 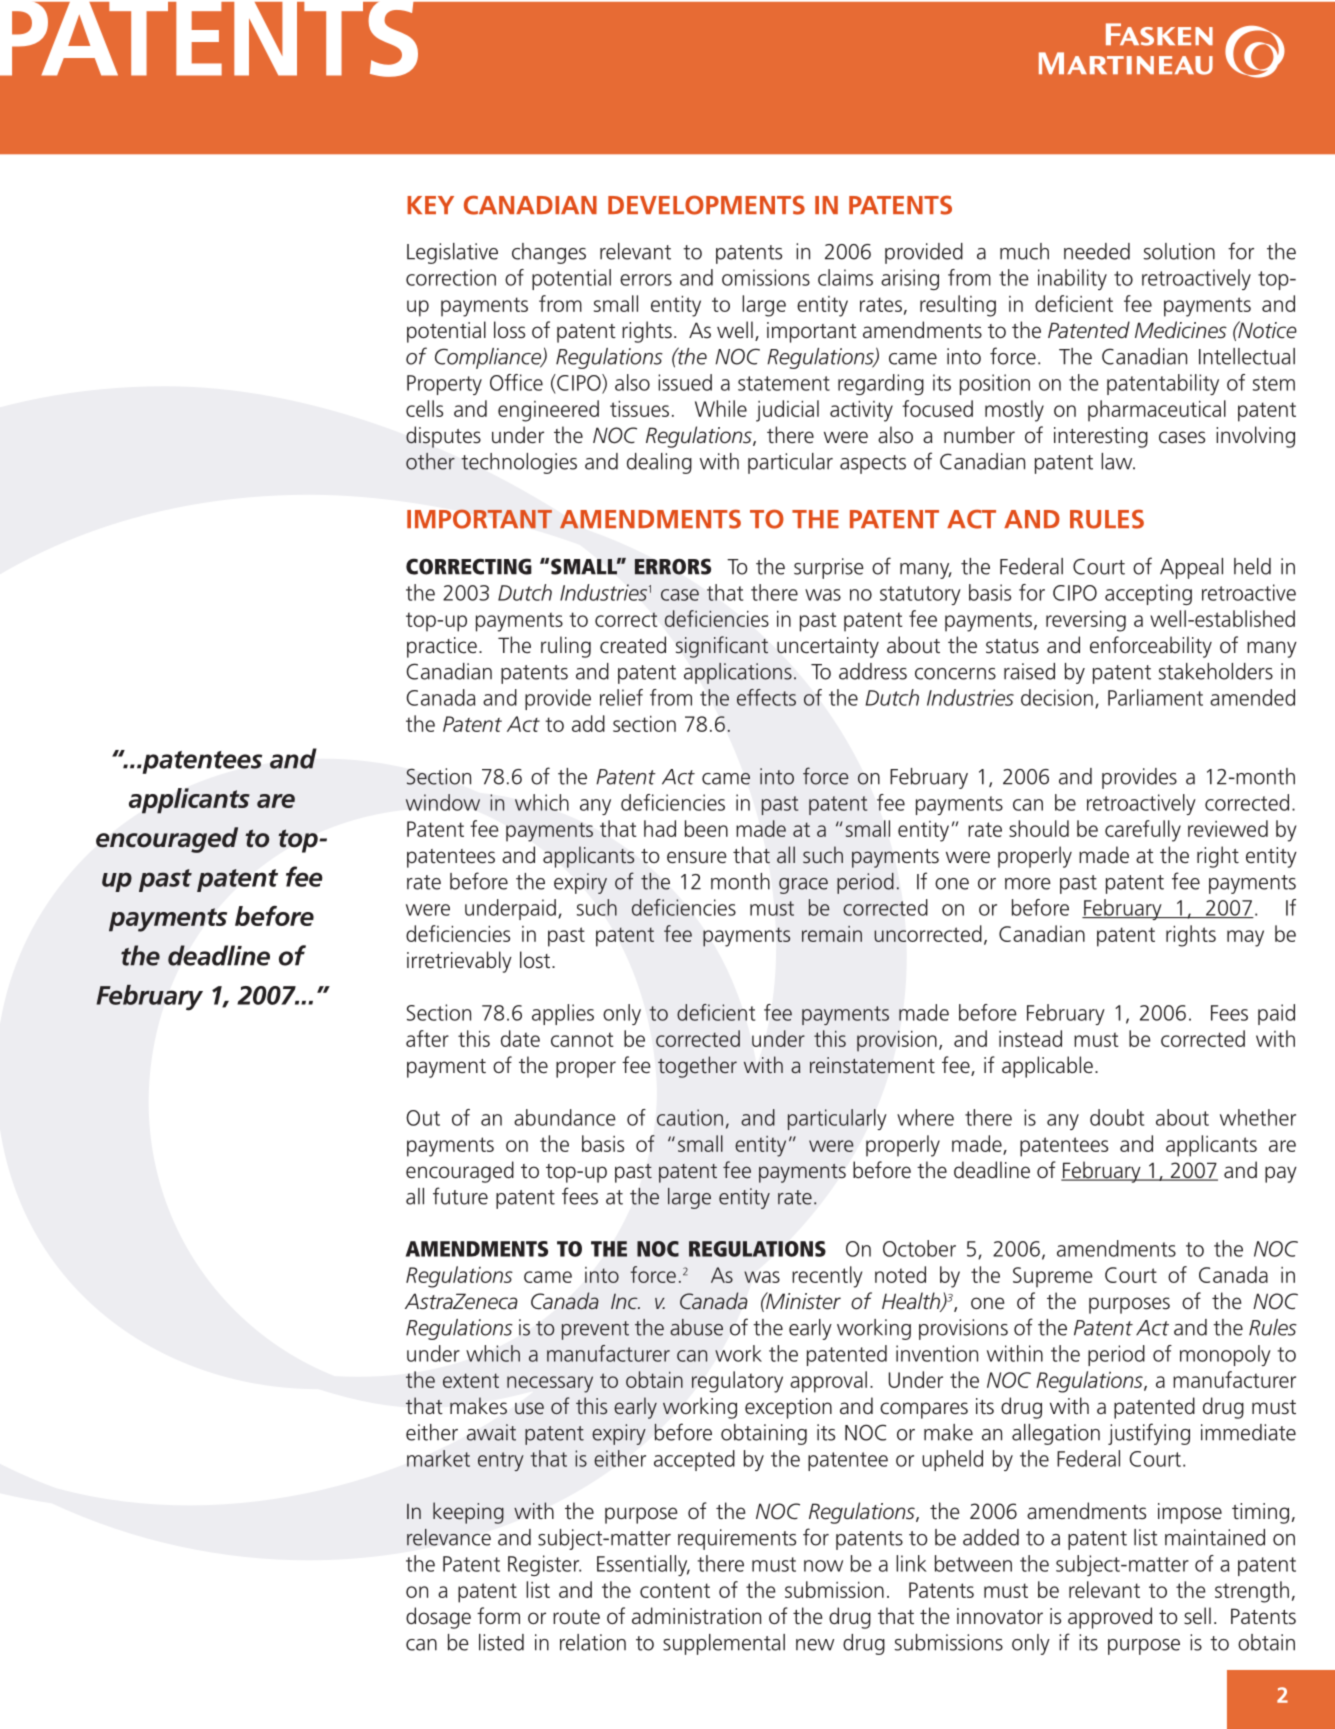 I want to click on solution, so click(x=1179, y=251).
